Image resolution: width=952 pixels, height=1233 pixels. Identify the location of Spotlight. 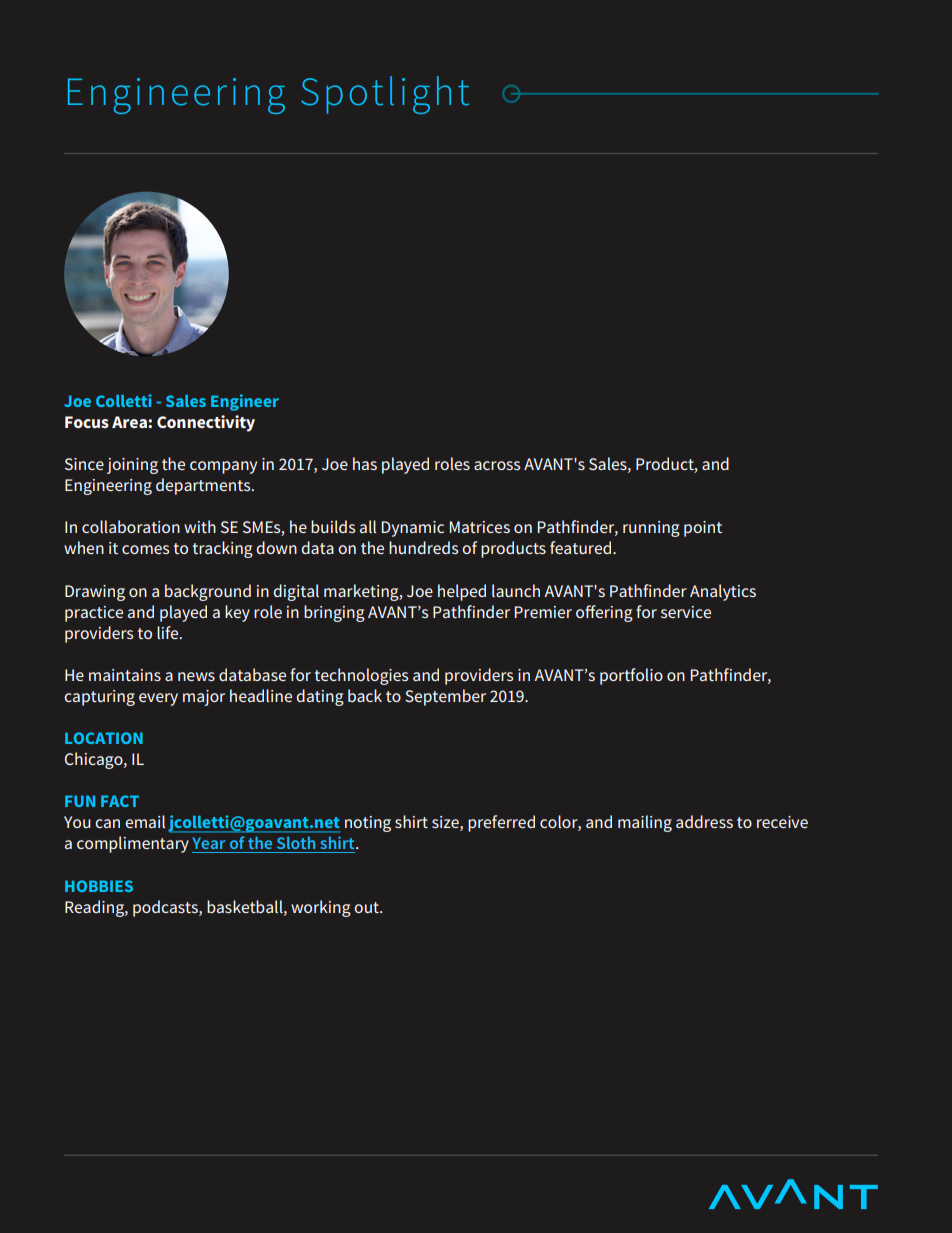
(385, 95).
